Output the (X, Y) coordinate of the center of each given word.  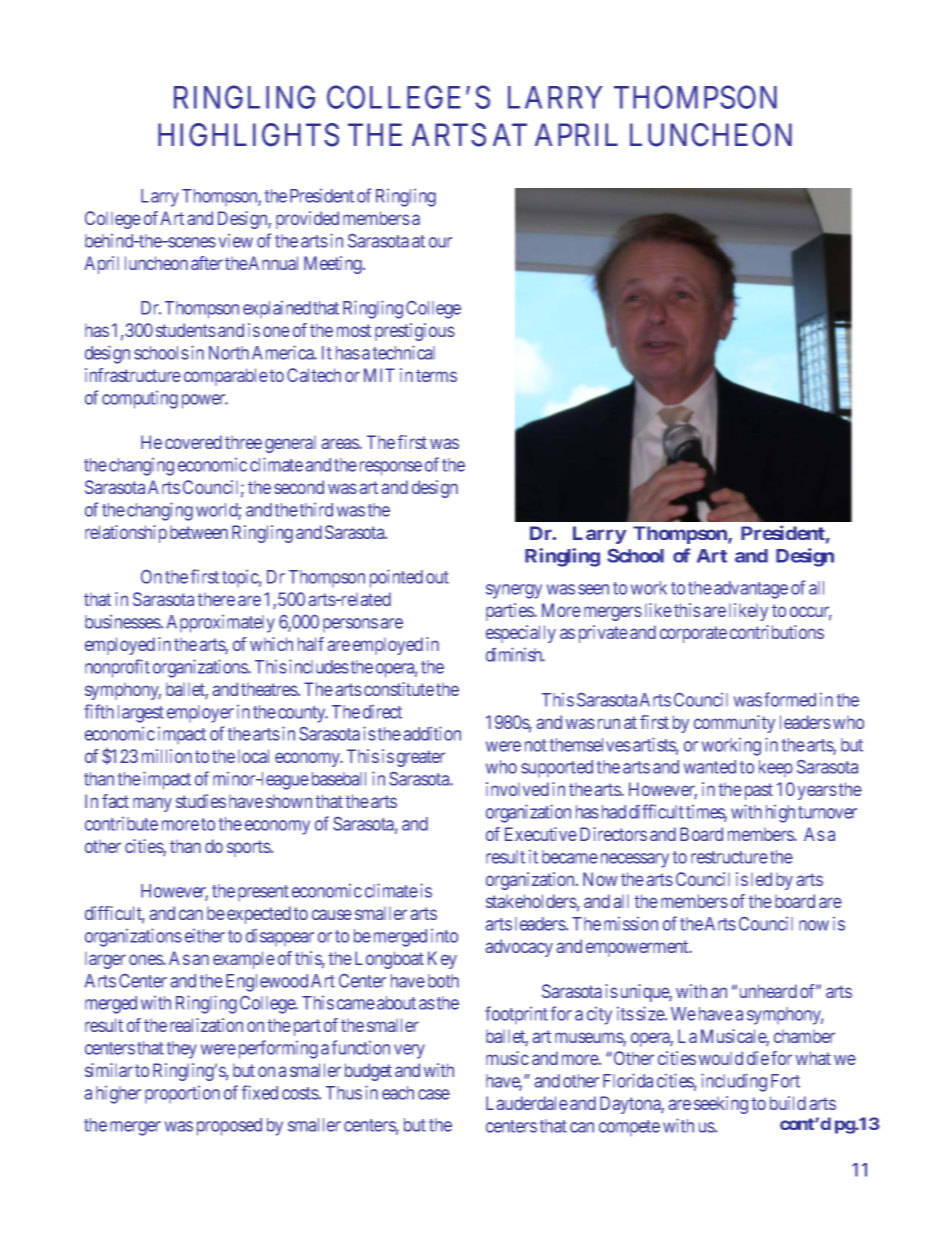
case (434, 1094)
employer (200, 714)
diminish (515, 654)
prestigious (415, 332)
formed (790, 699)
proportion (182, 1094)
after (207, 263)
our (440, 242)
